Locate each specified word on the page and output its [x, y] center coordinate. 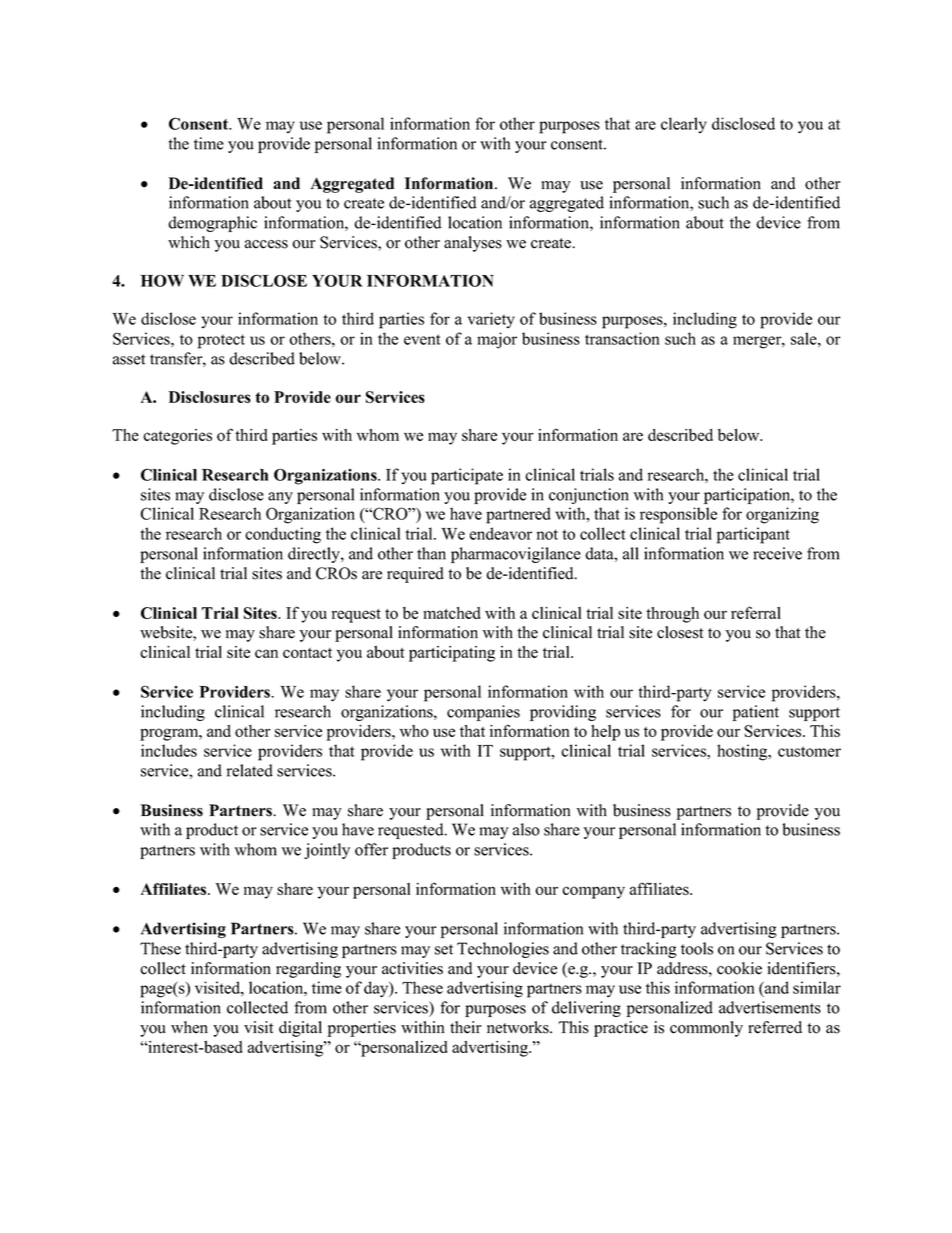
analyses [473, 244]
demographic [212, 224]
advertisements [770, 1007]
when [189, 1027]
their [465, 1027]
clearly [684, 125]
